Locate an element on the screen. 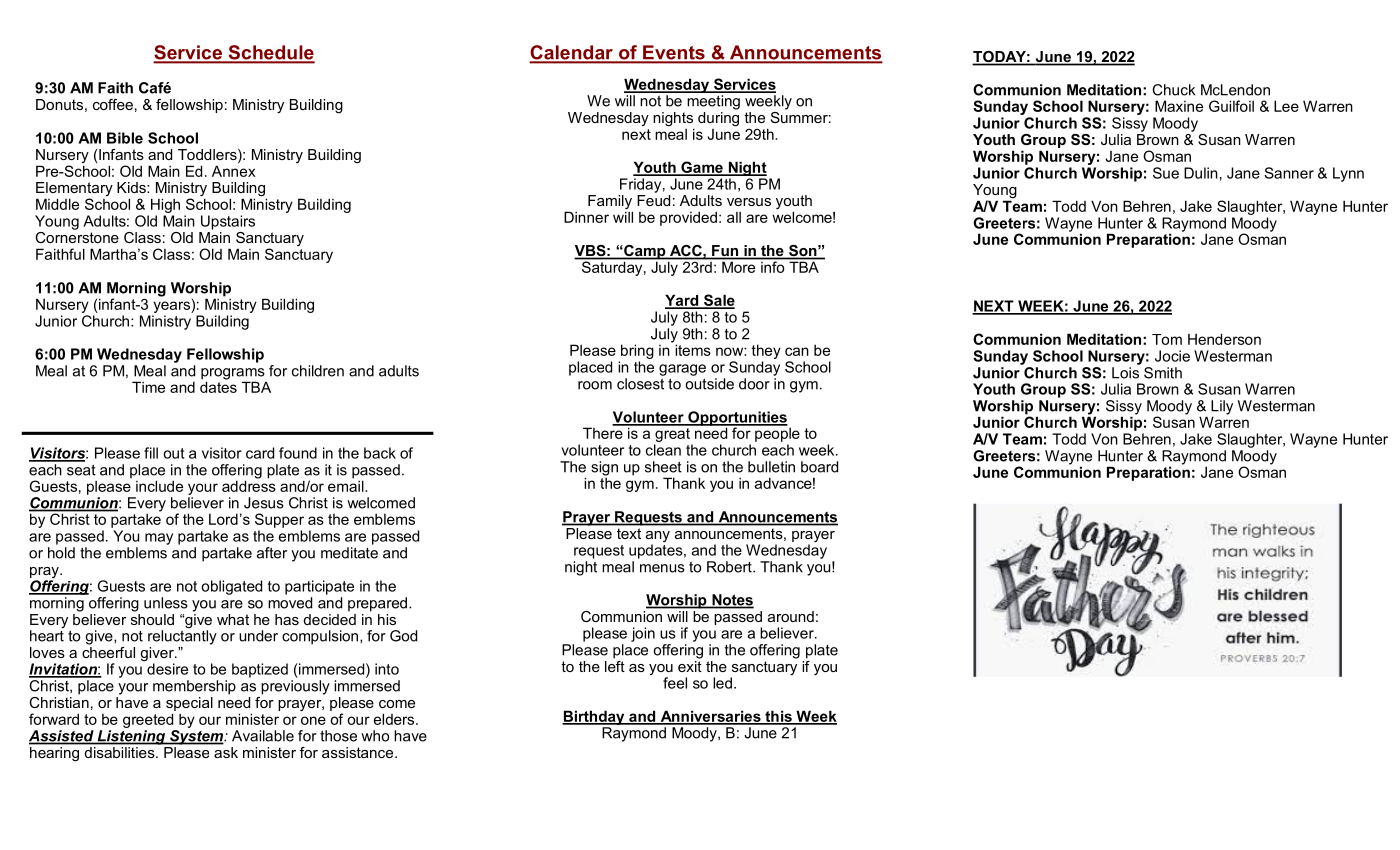 The image size is (1400, 850). Lily is located at coordinates (1222, 408).
